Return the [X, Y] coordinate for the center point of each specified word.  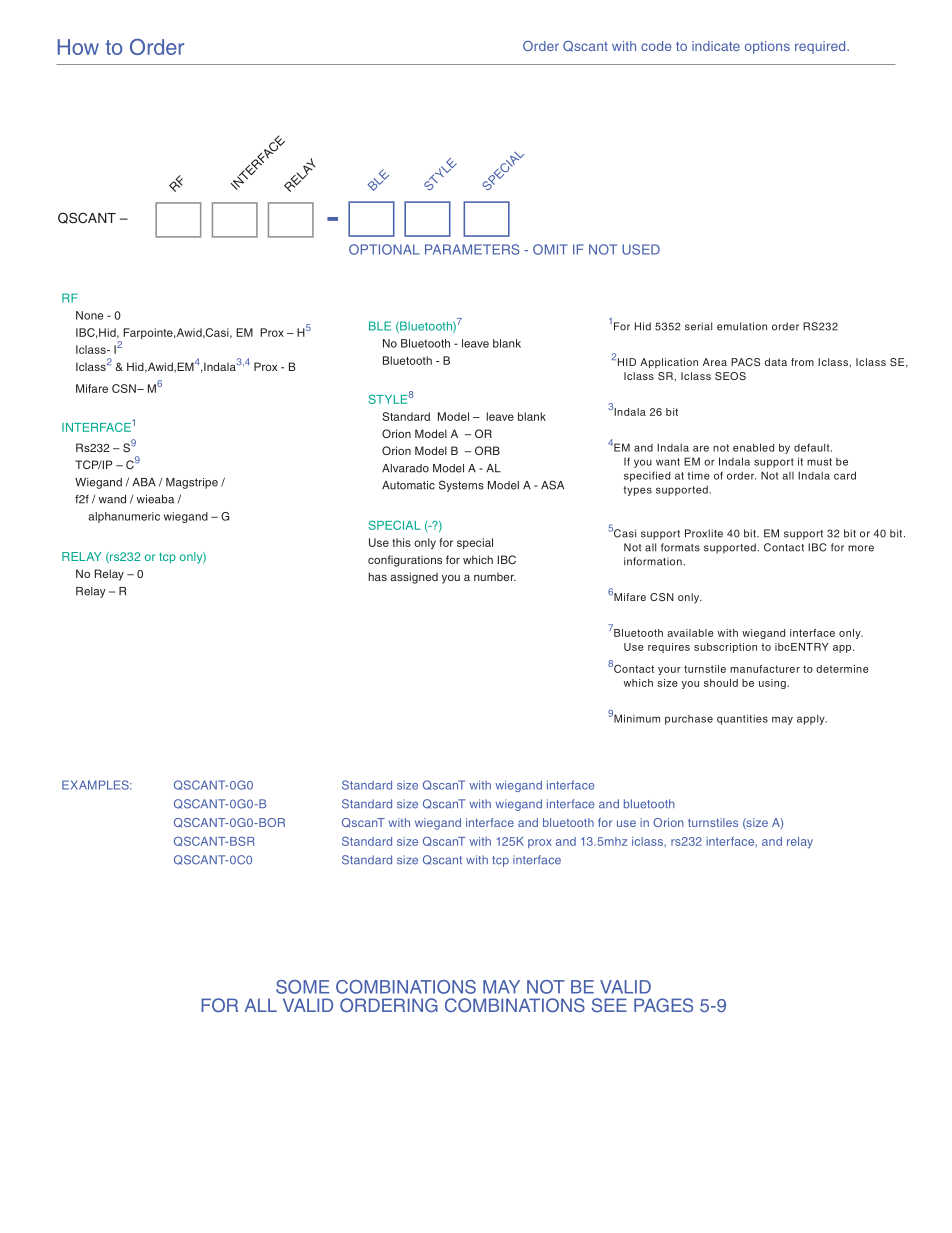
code [656, 46]
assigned [414, 578]
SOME [302, 987]
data [776, 362]
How [78, 47]
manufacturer [765, 669]
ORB [487, 450]
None [89, 315]
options [767, 47]
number [495, 577]
